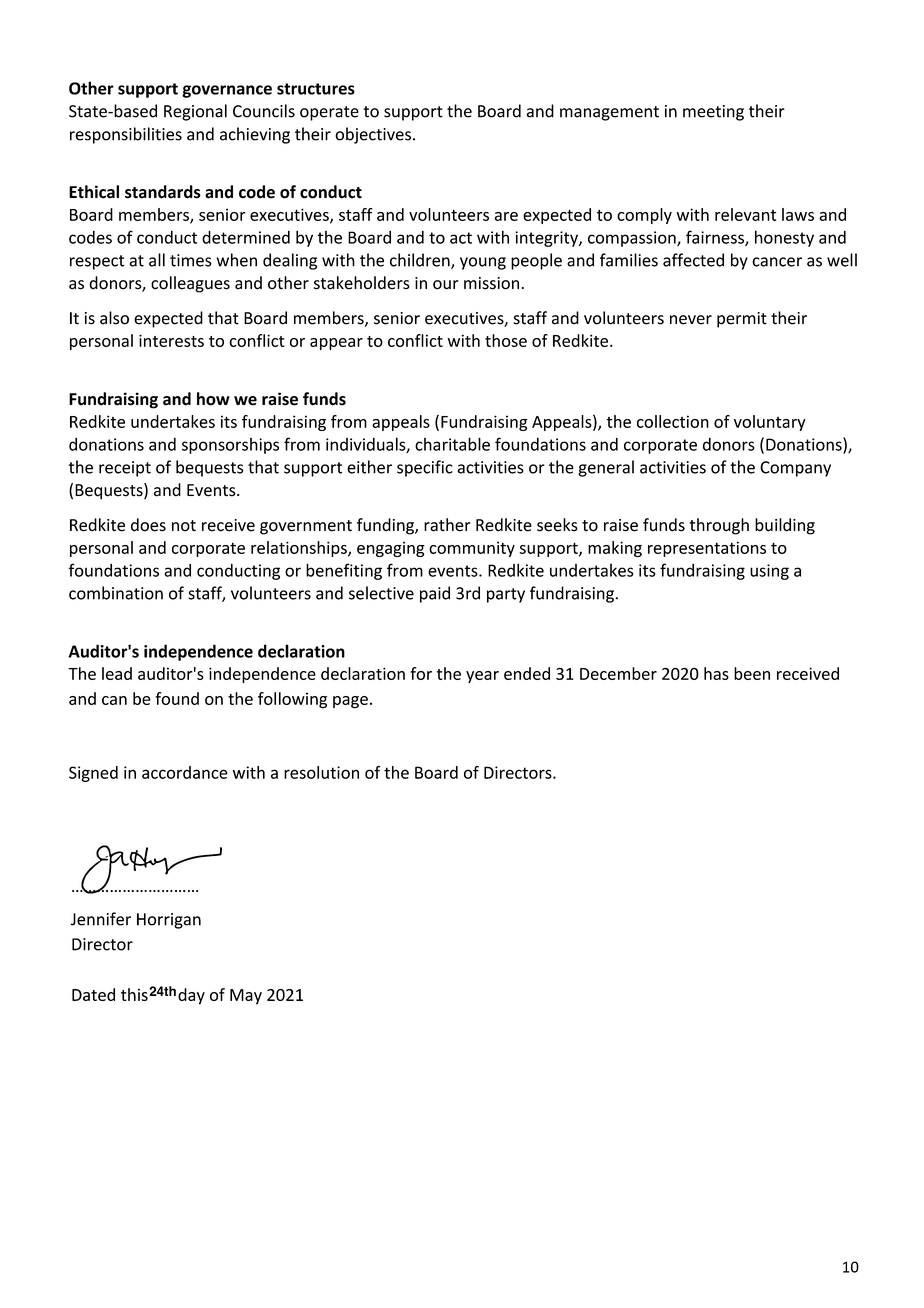  I want to click on not, so click(184, 526).
